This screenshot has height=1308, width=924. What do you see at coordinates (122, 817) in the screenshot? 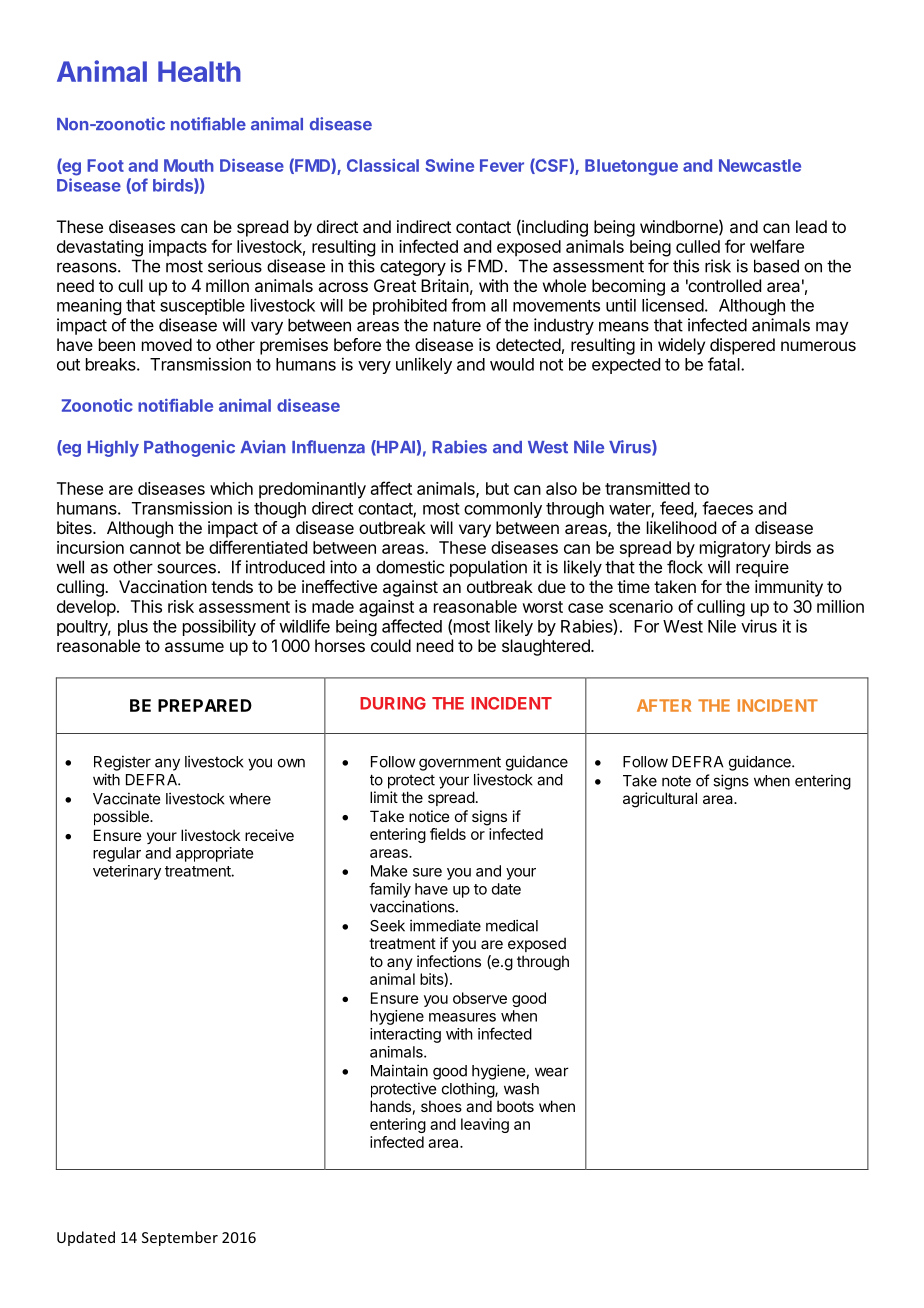
I see `possible` at bounding box center [122, 817].
